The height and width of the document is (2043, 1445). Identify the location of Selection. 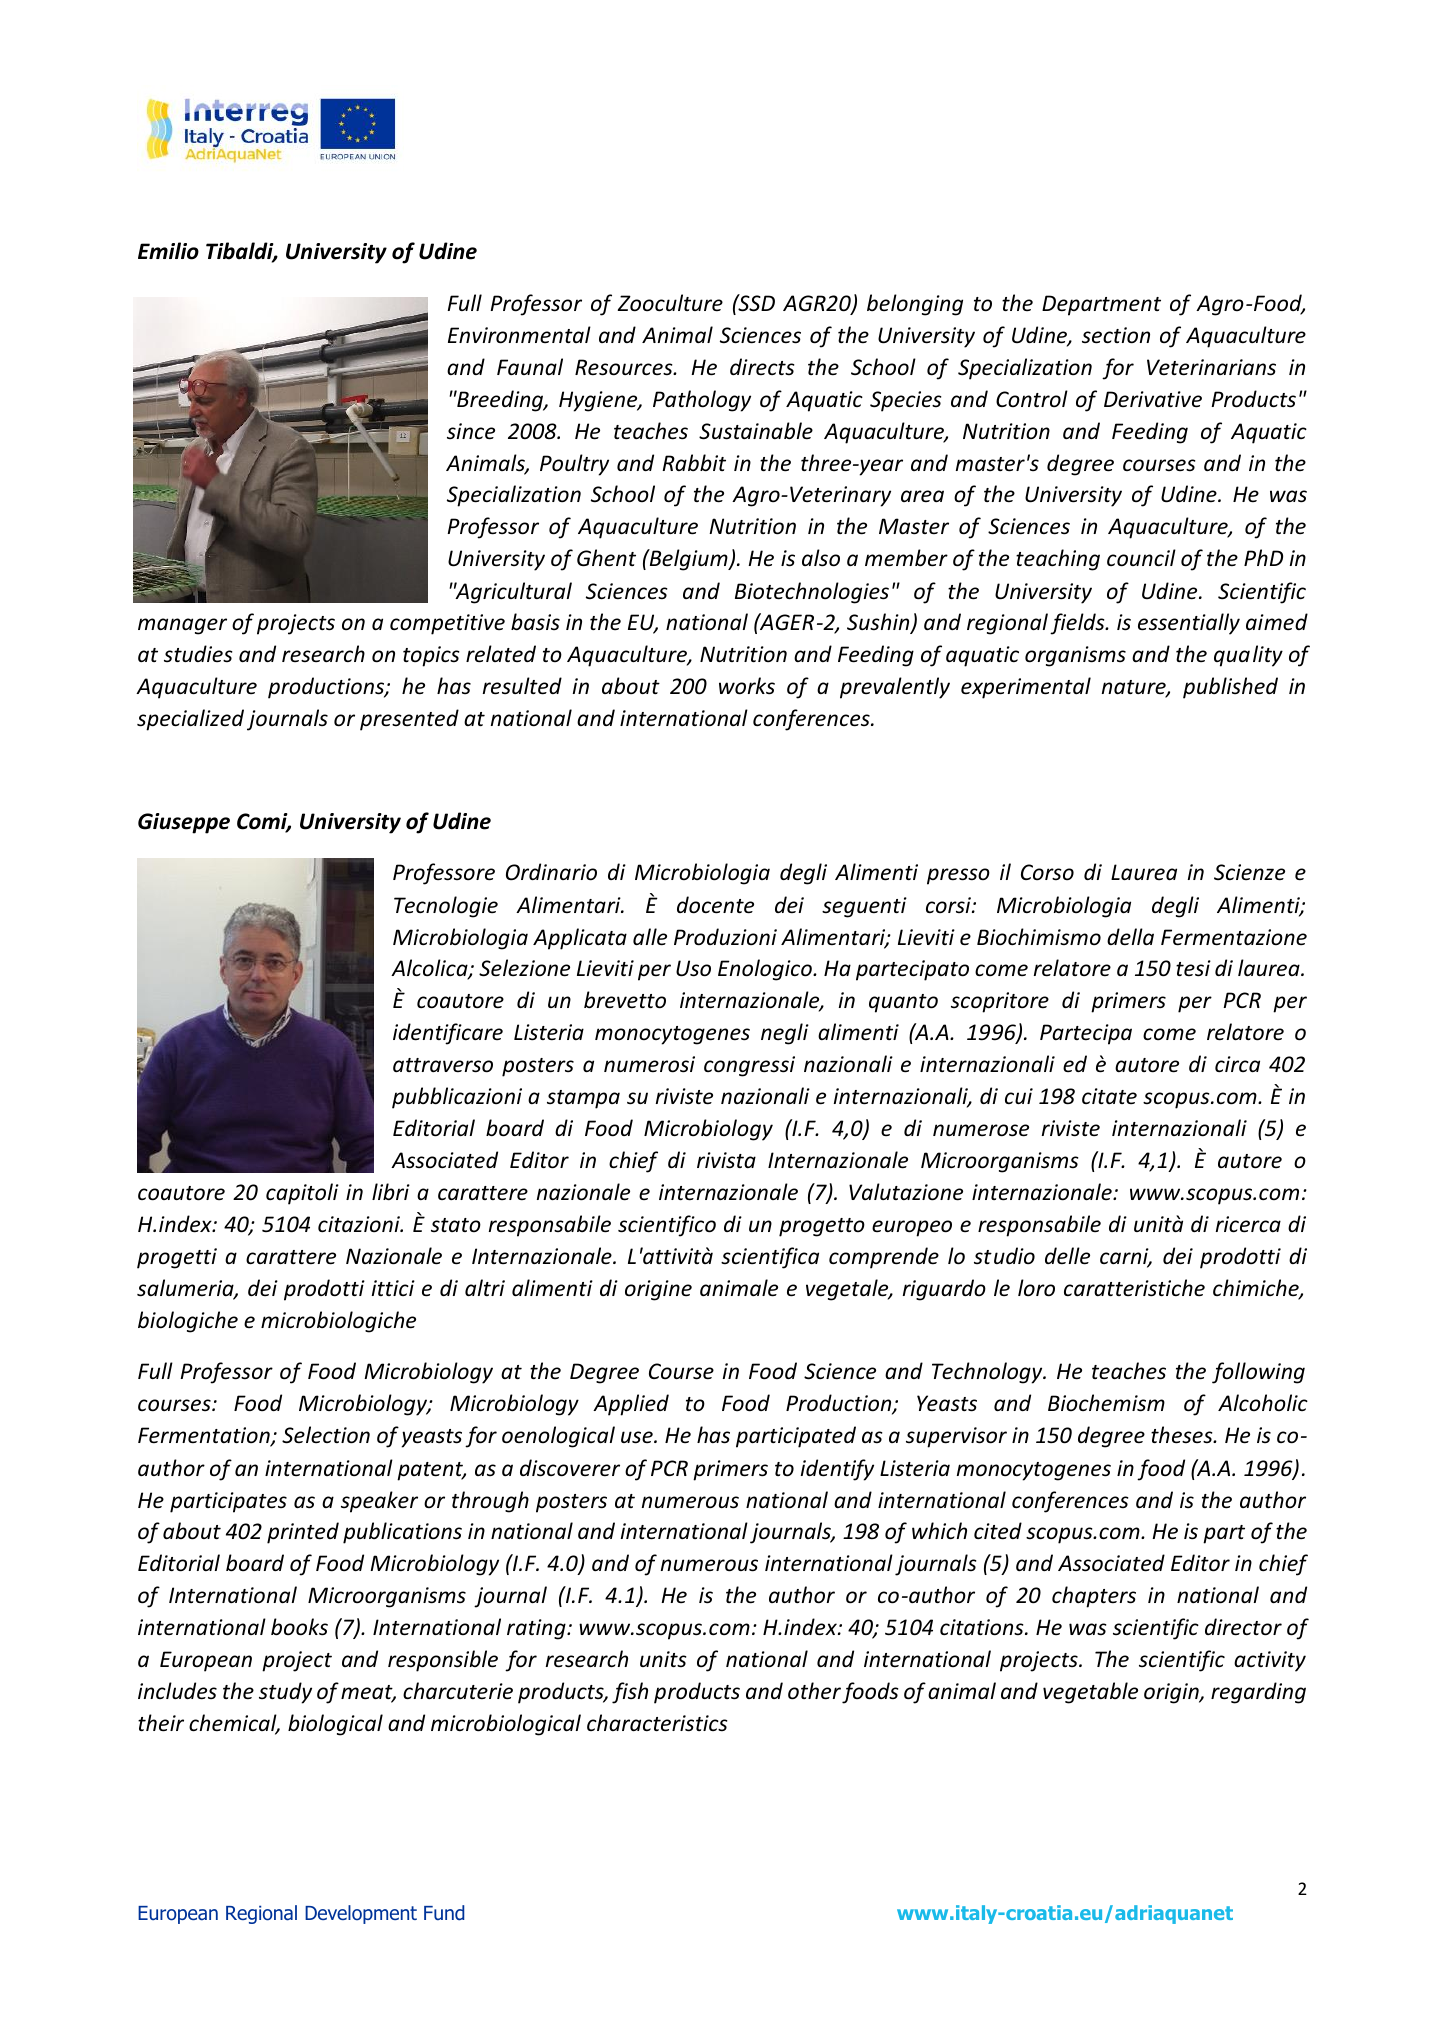
(326, 1435).
